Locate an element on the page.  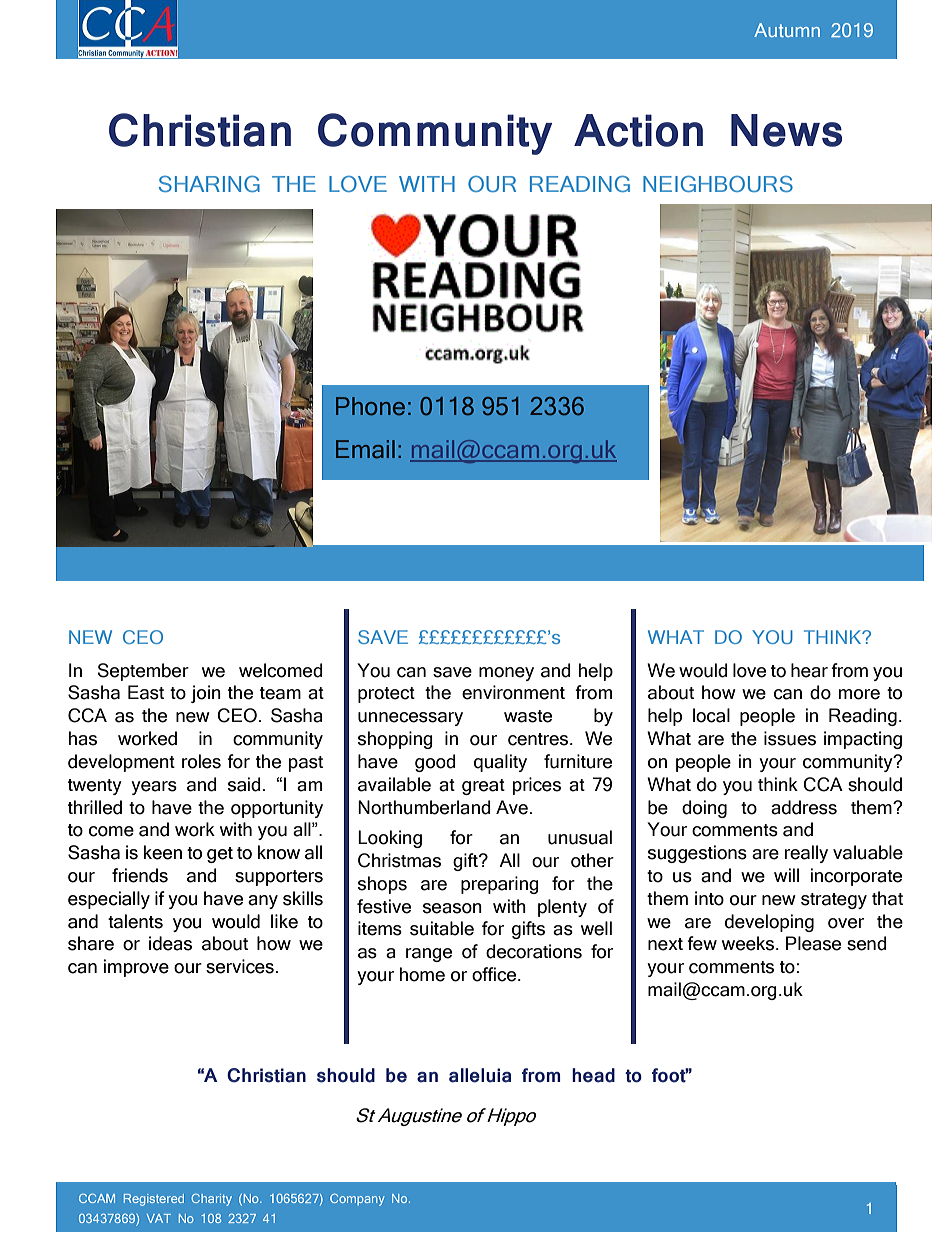
head is located at coordinates (593, 1075).
